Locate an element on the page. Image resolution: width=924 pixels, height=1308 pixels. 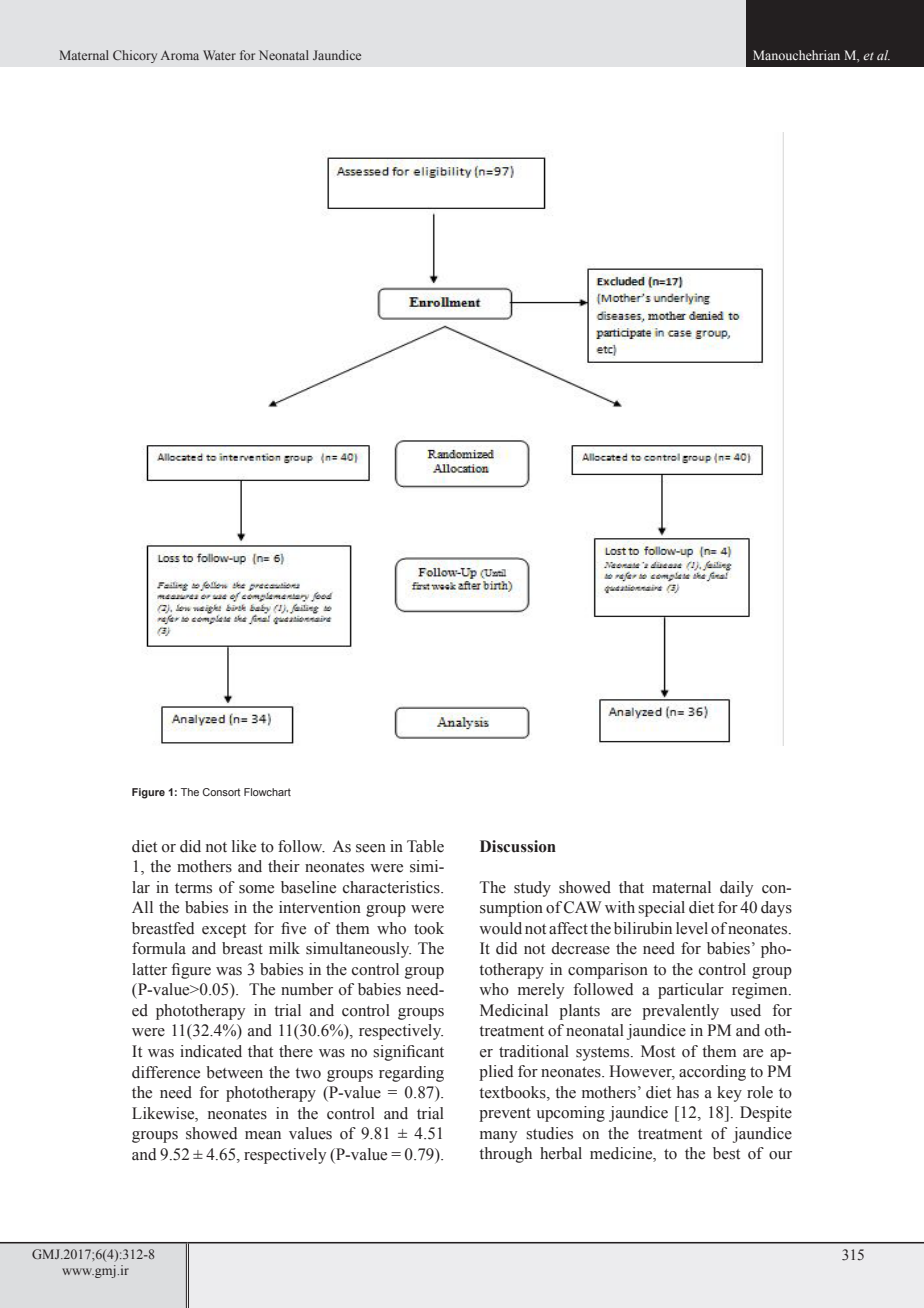
daily is located at coordinates (736, 889).
